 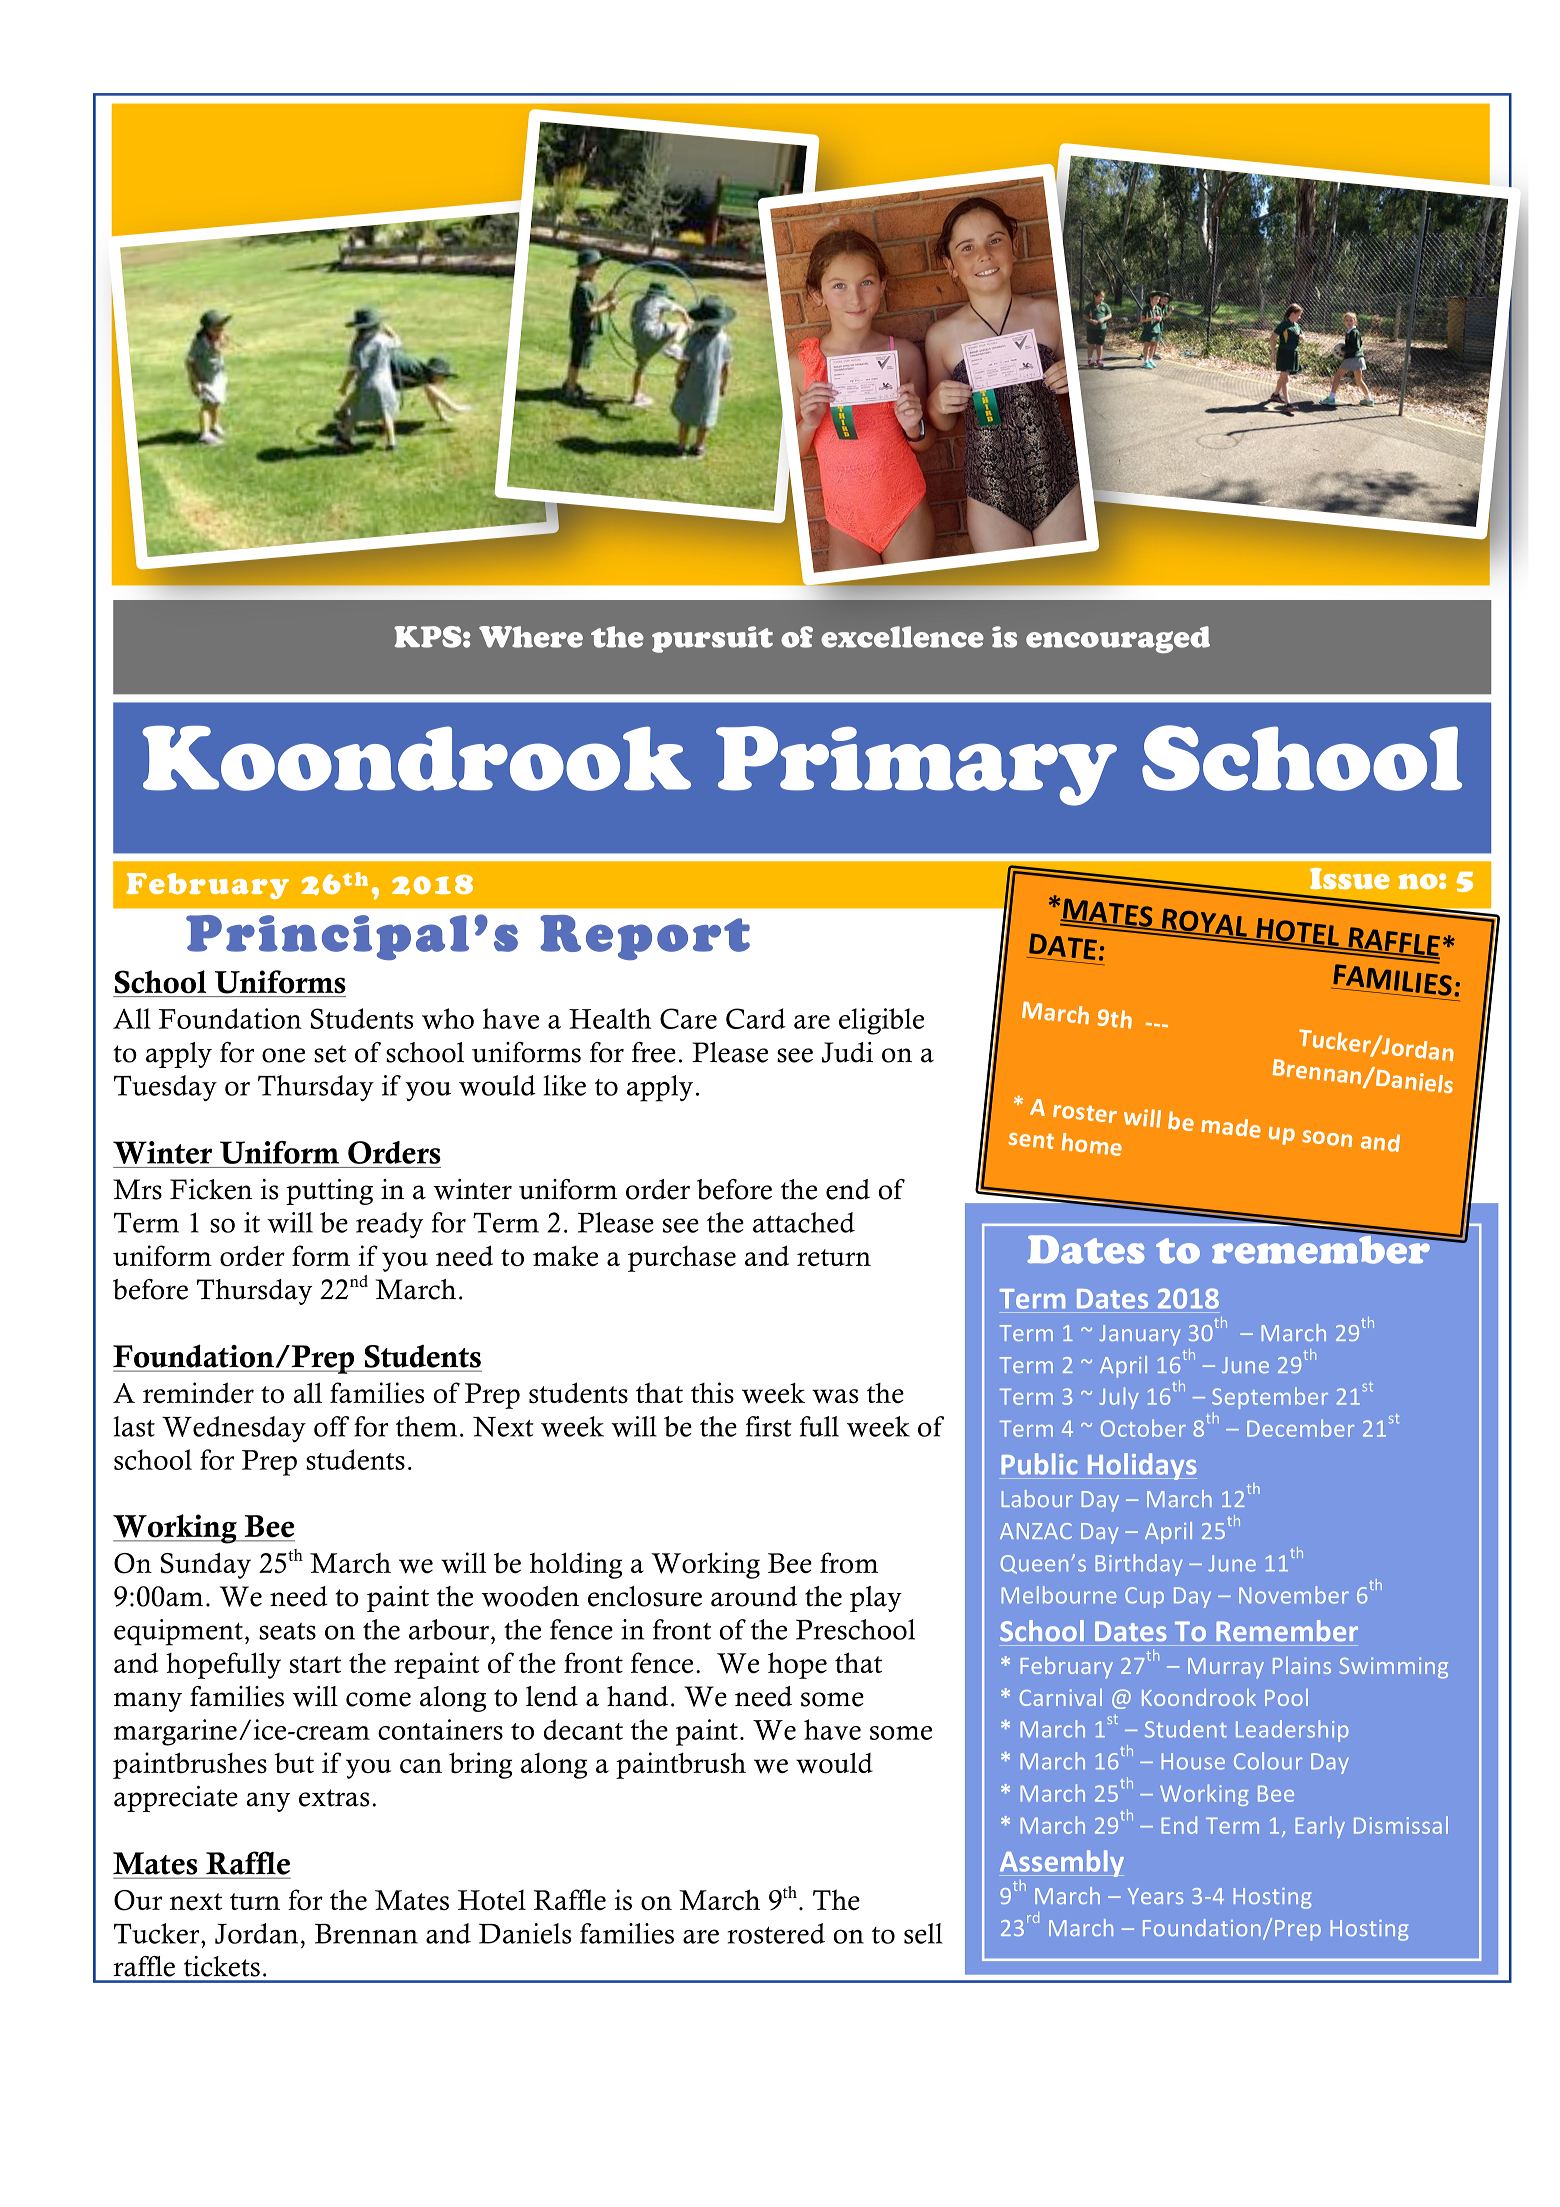 What do you see at coordinates (1118, 639) in the page?
I see `encouraged` at bounding box center [1118, 639].
